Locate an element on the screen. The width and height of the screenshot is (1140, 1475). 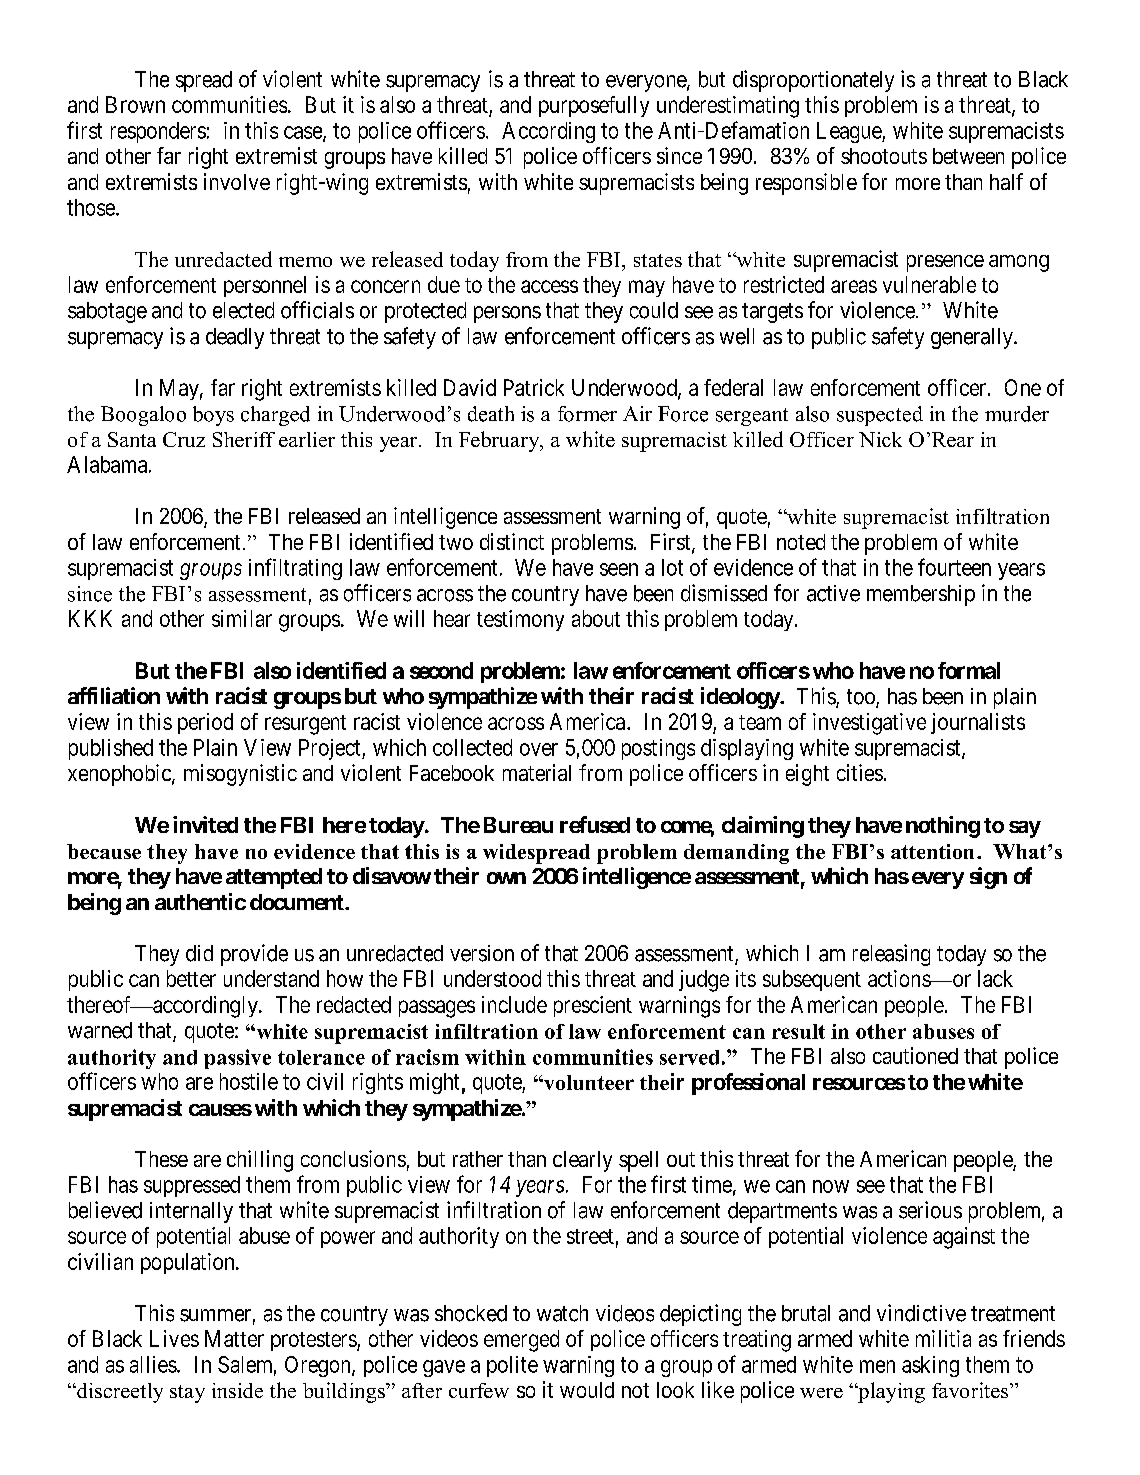
infiltrating is located at coordinates (295, 569).
